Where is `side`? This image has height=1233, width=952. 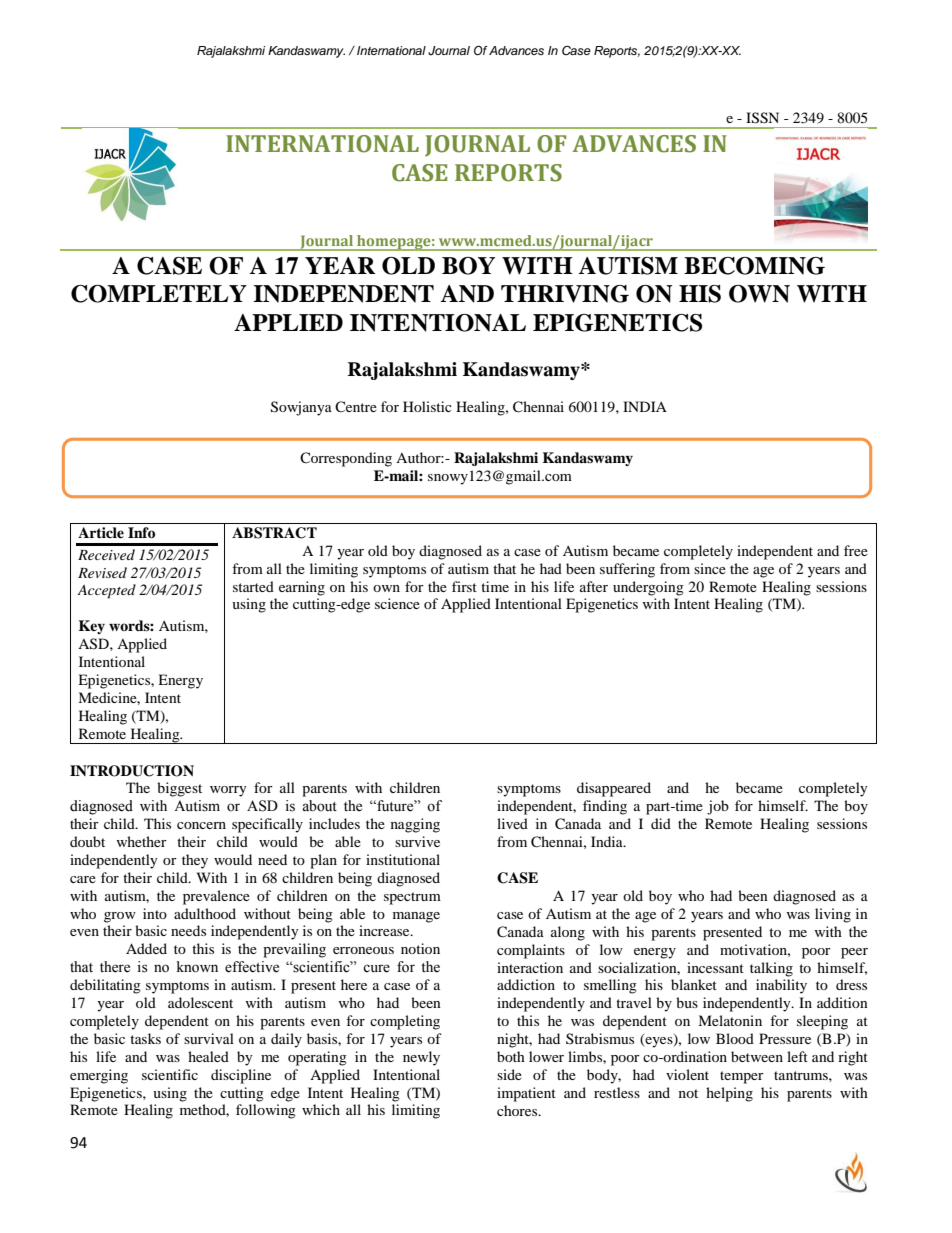
side is located at coordinates (509, 1074).
